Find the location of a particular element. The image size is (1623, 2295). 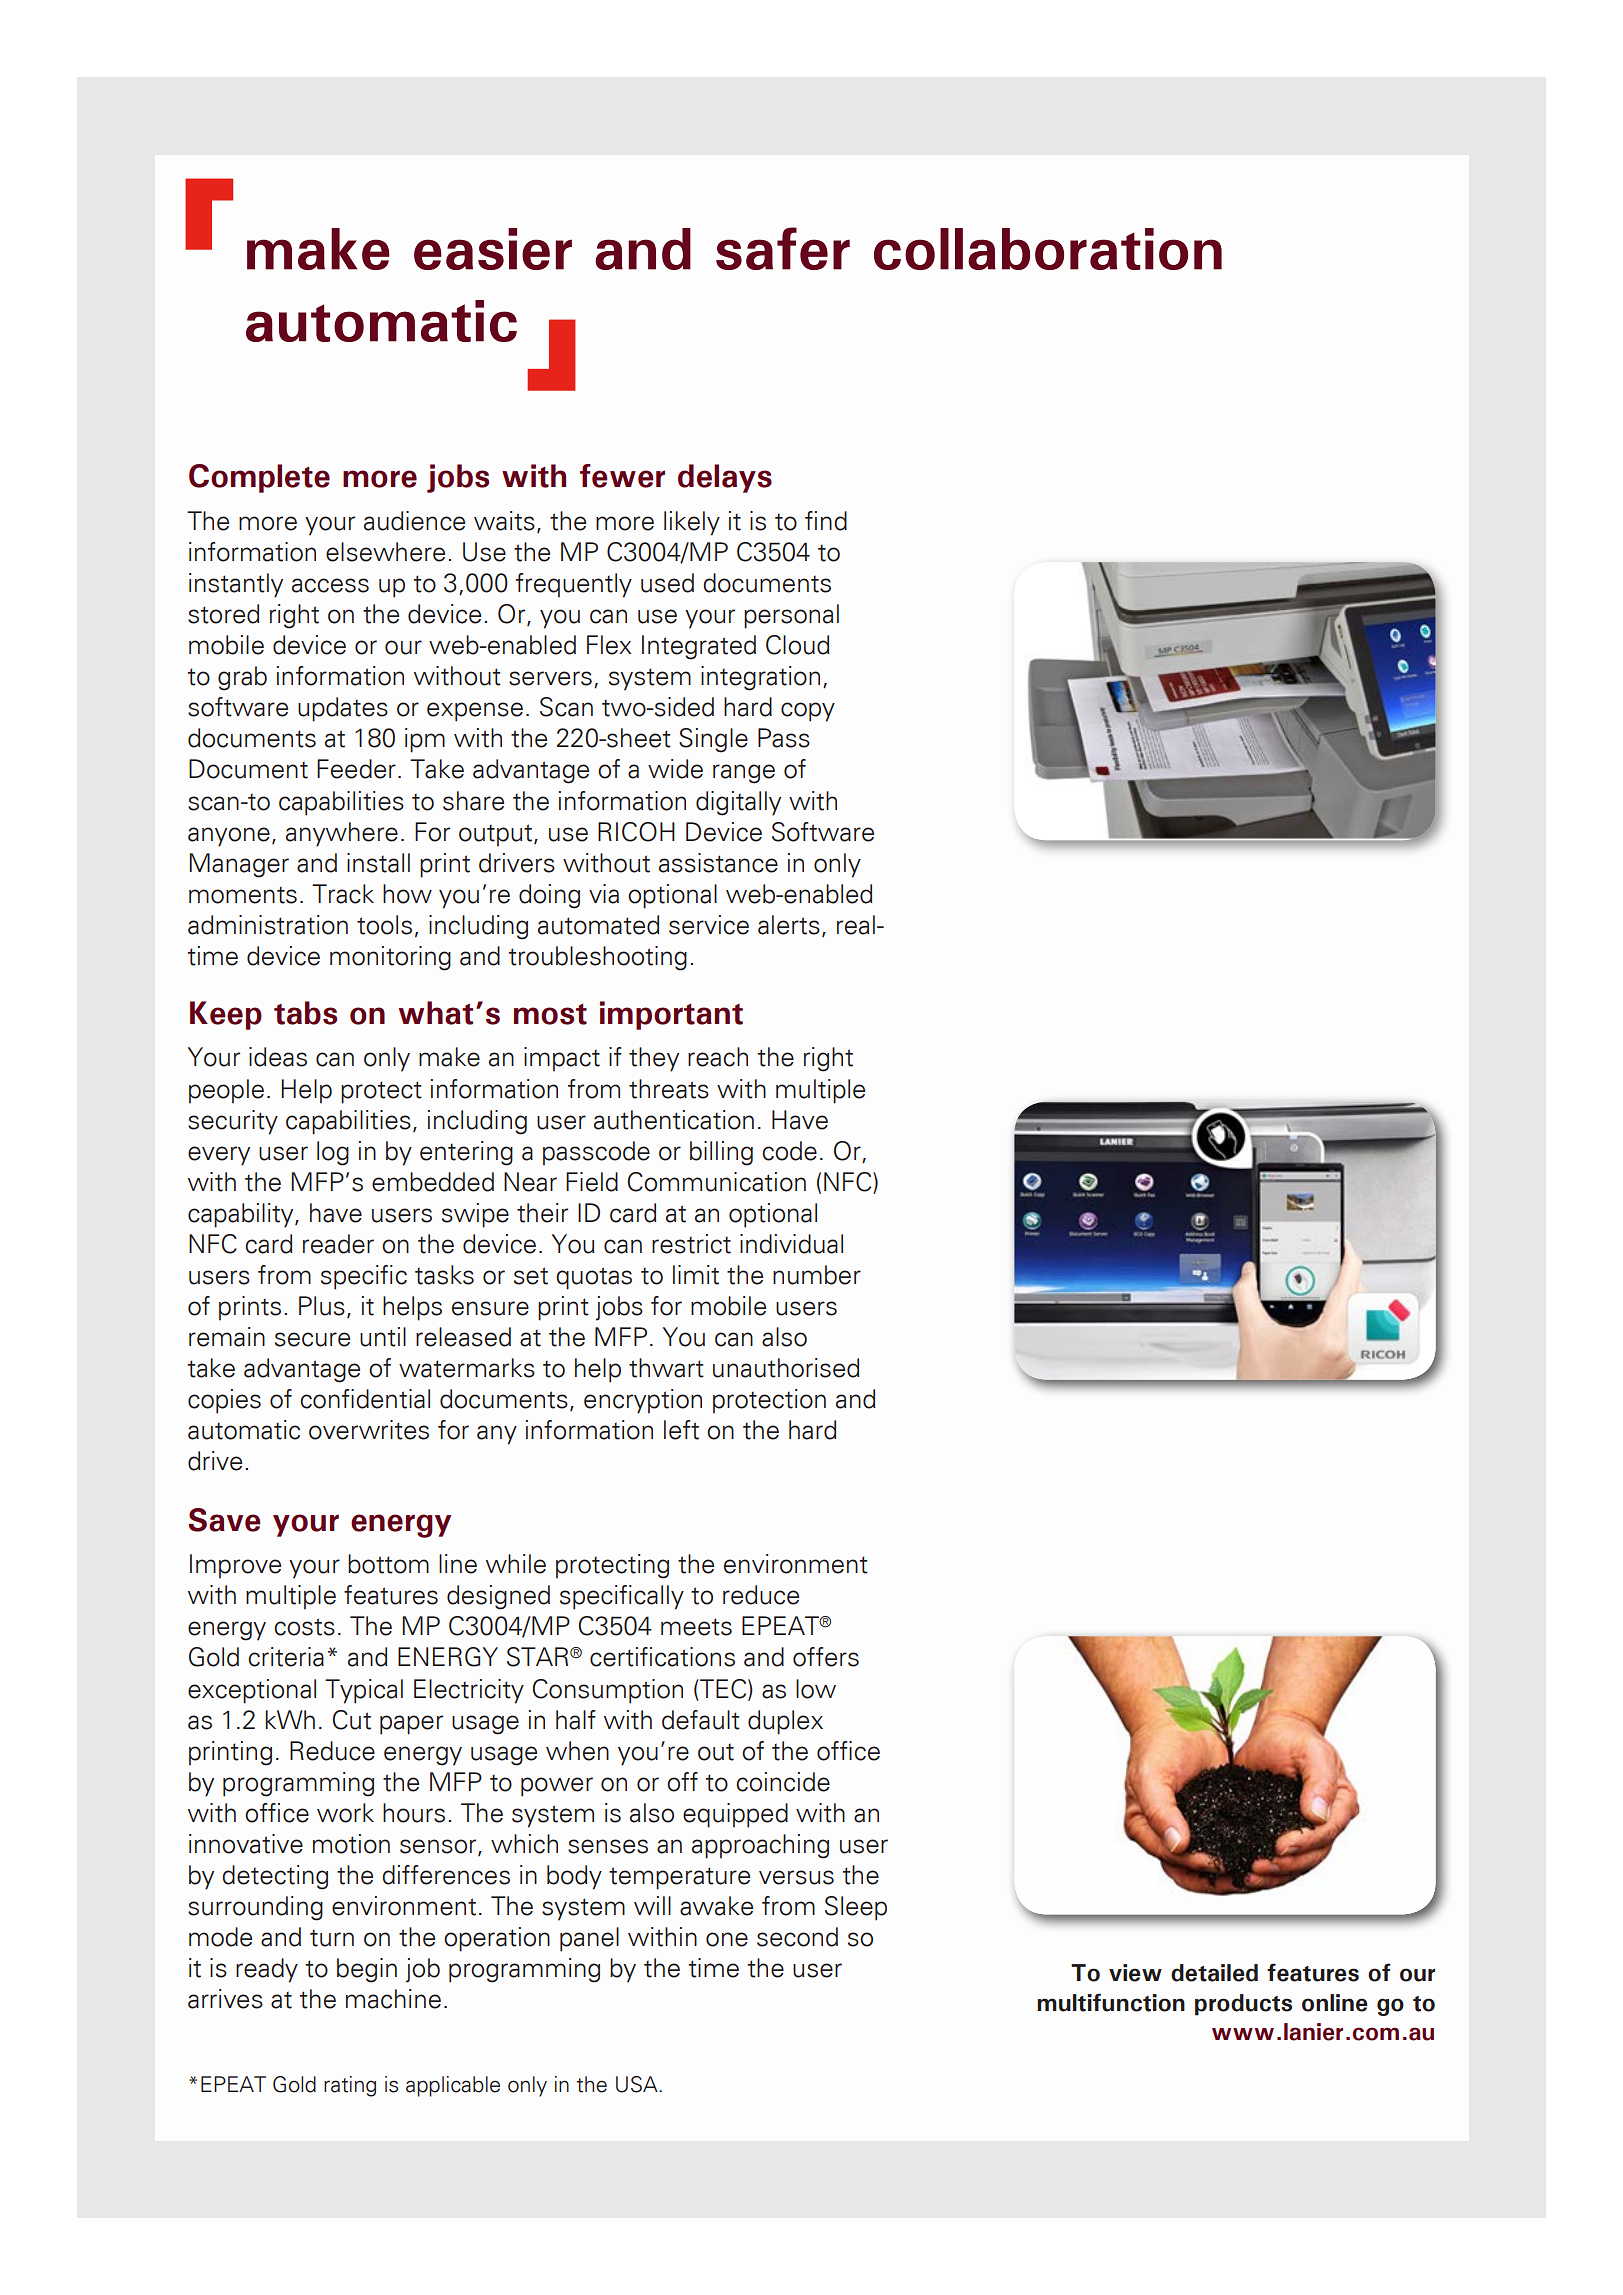

collaboration is located at coordinates (1048, 249).
